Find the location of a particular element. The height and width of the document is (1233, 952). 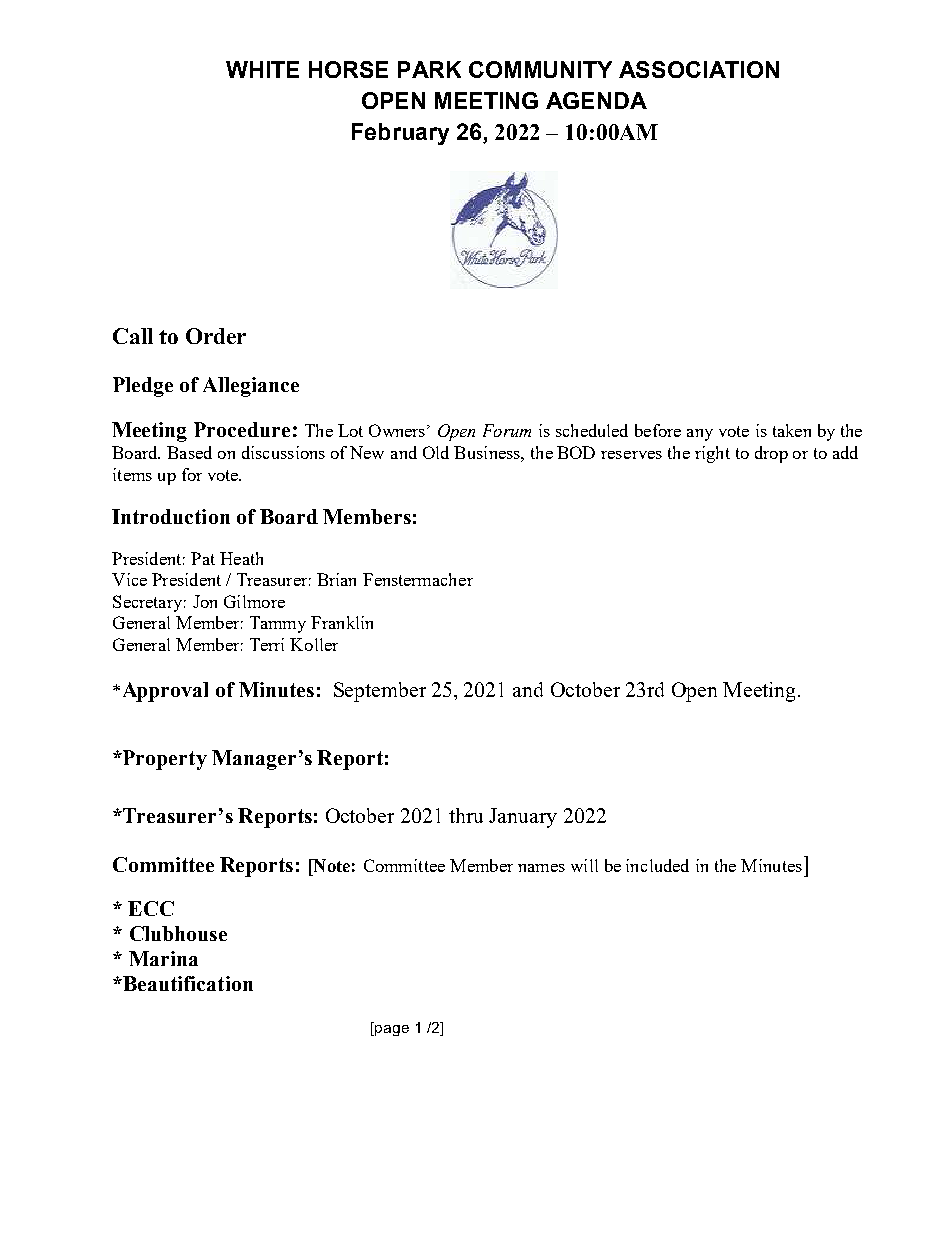

Based is located at coordinates (189, 452).
